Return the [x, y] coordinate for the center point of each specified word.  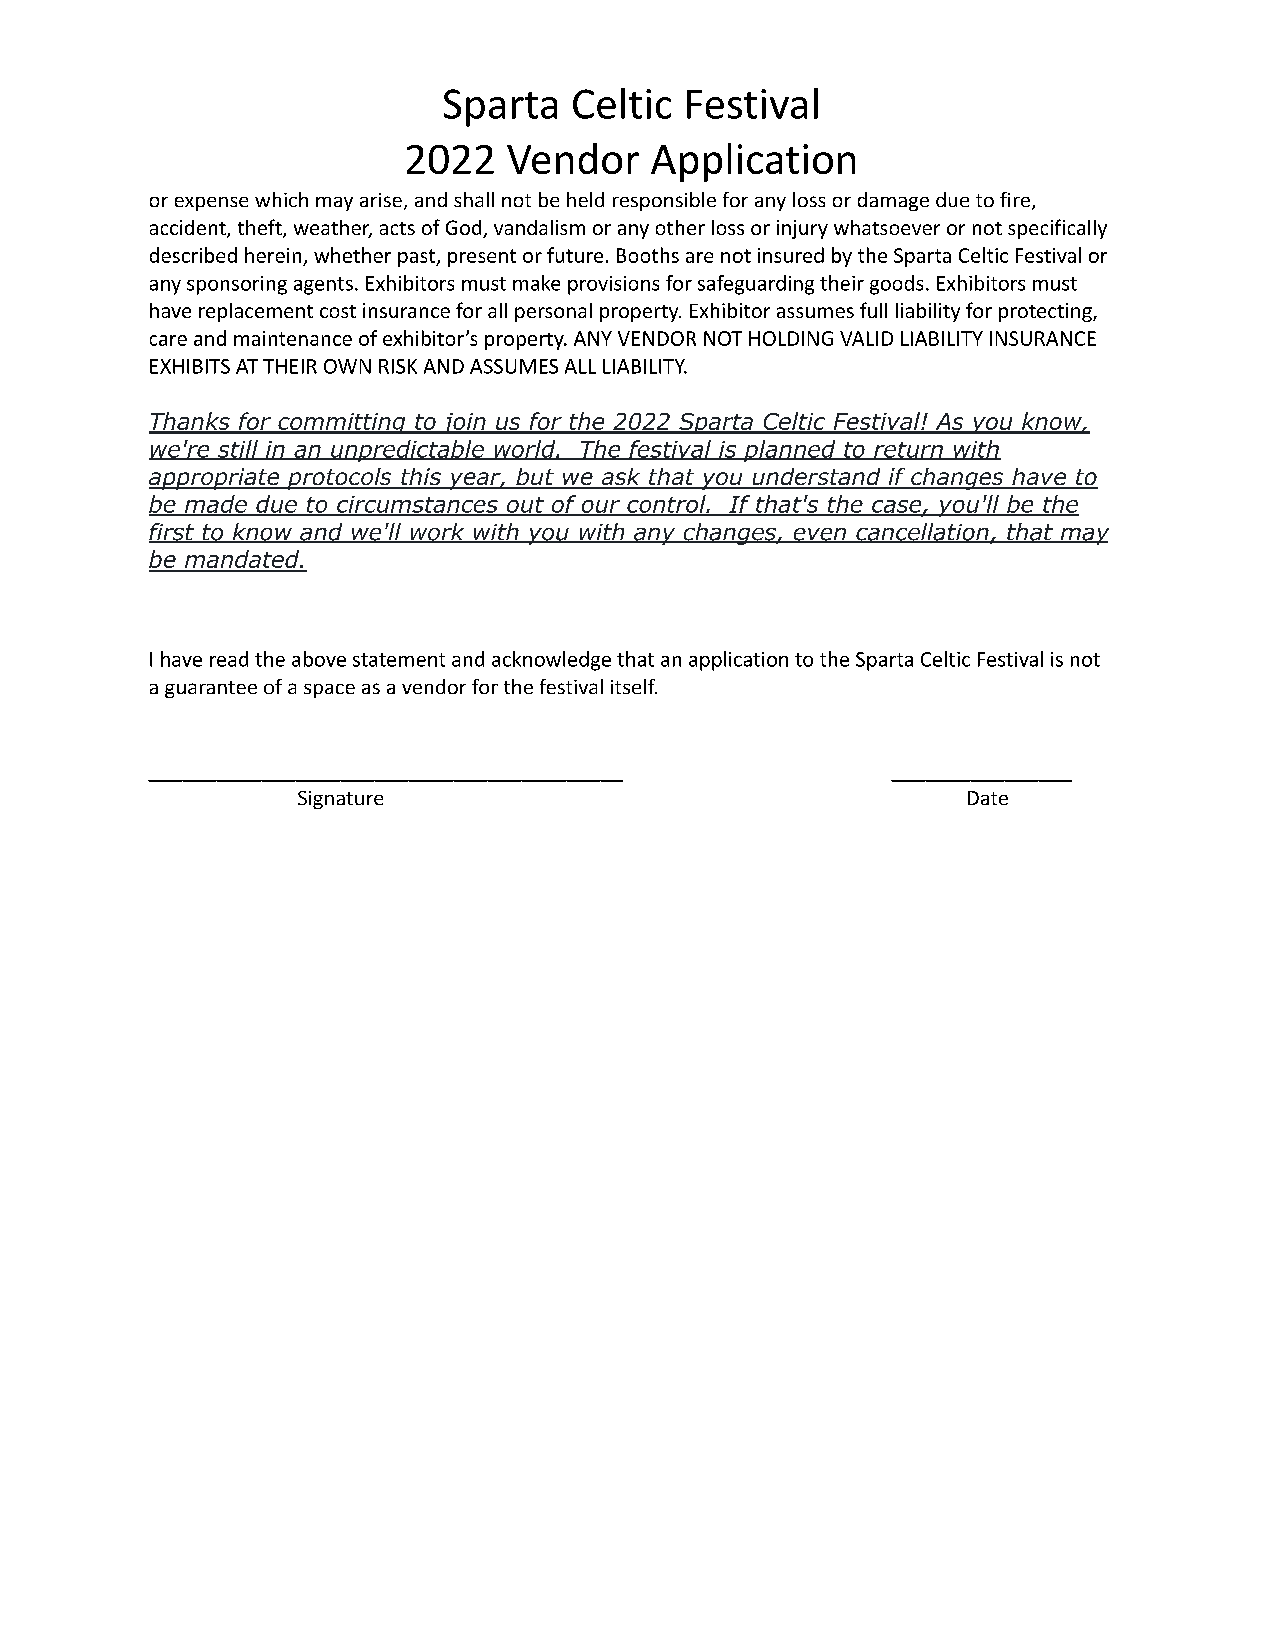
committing [342, 423]
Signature [340, 800]
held [585, 199]
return [908, 451]
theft [261, 228]
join [463, 423]
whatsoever [887, 227]
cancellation [922, 533]
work [437, 533]
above [319, 659]
